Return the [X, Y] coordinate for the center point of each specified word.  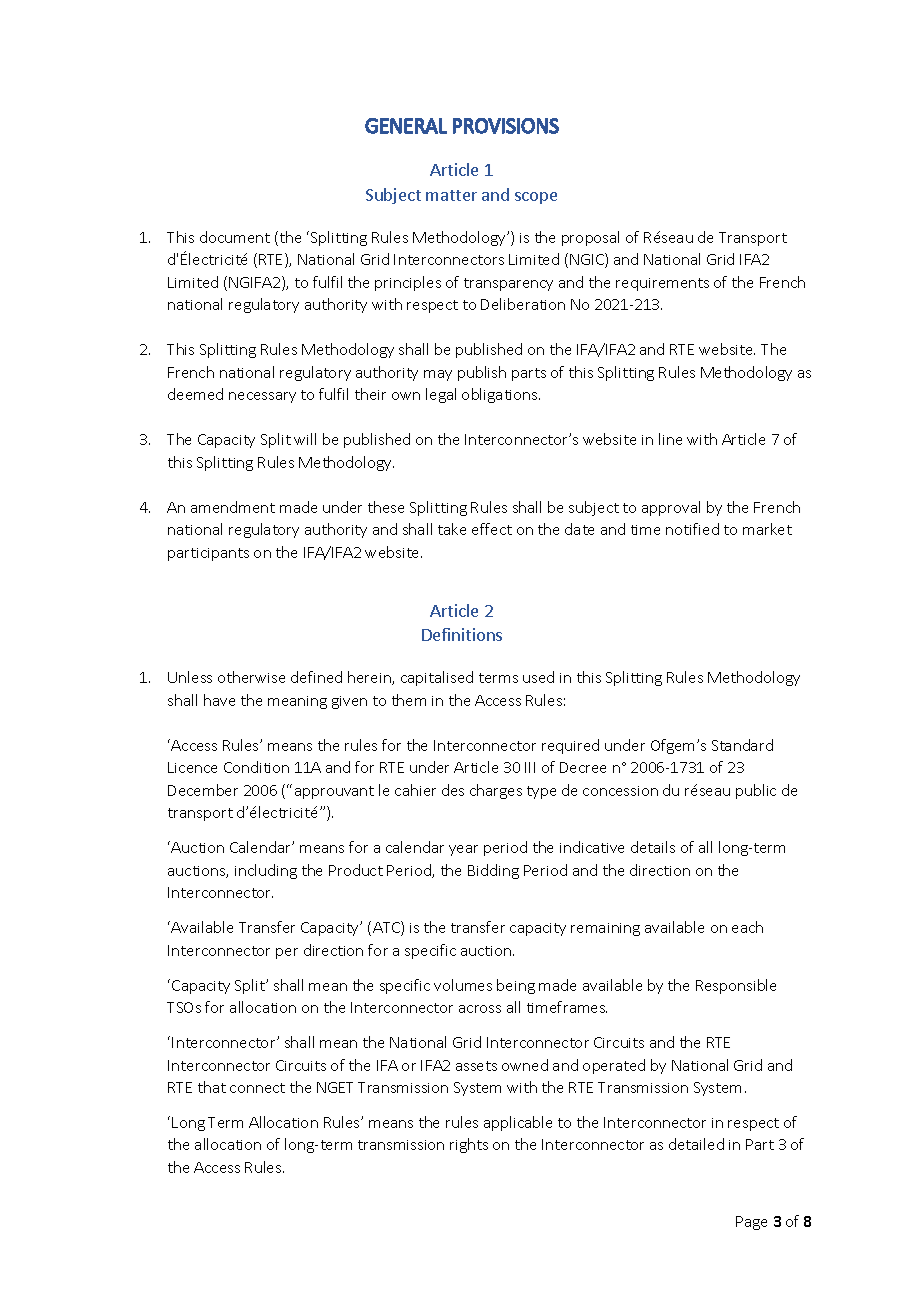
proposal [590, 238]
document [235, 237]
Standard [742, 745]
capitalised [437, 678]
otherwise [251, 677]
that [212, 1087]
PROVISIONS [506, 126]
